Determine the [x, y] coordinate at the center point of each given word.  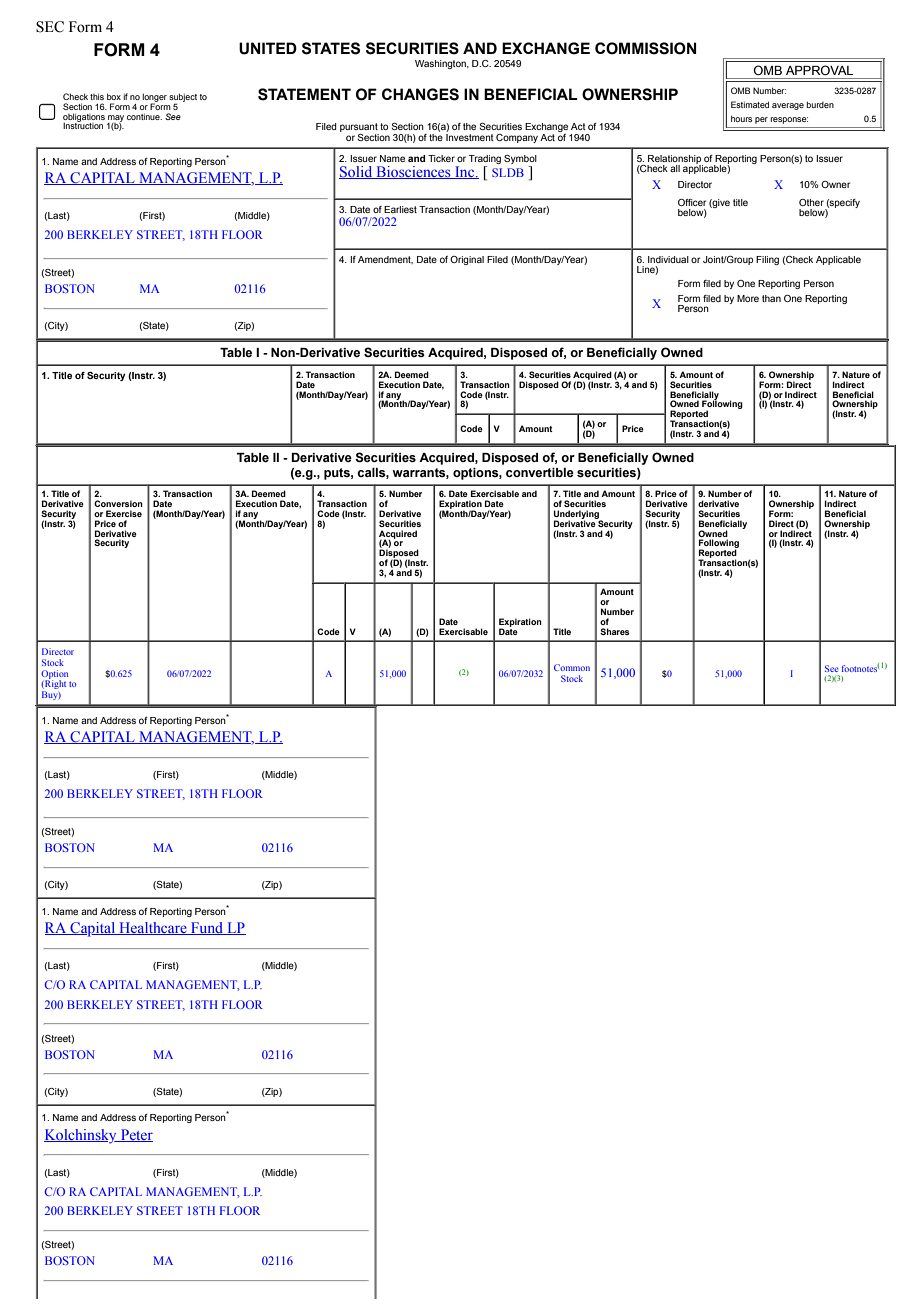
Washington [441, 64]
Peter [135, 1135]
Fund [207, 928]
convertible [540, 473]
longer [154, 98]
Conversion [118, 503]
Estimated [750, 104]
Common [572, 667]
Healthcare [153, 928]
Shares [615, 631]
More [748, 298]
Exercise [124, 513]
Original [467, 260]
